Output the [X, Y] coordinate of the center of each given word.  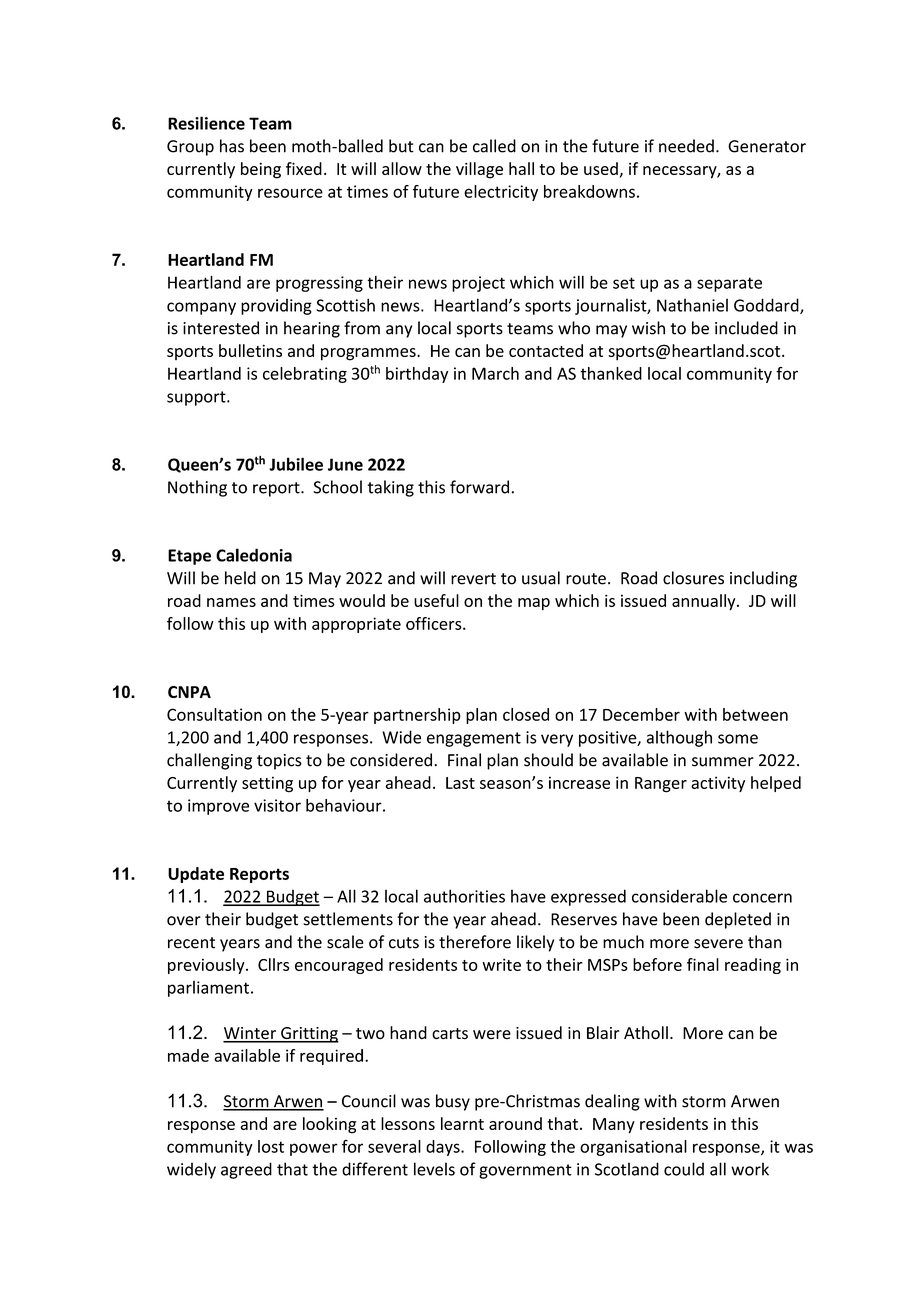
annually [705, 602]
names [231, 602]
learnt [462, 1123]
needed [686, 146]
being [261, 170]
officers [435, 623]
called [494, 146]
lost [271, 1146]
